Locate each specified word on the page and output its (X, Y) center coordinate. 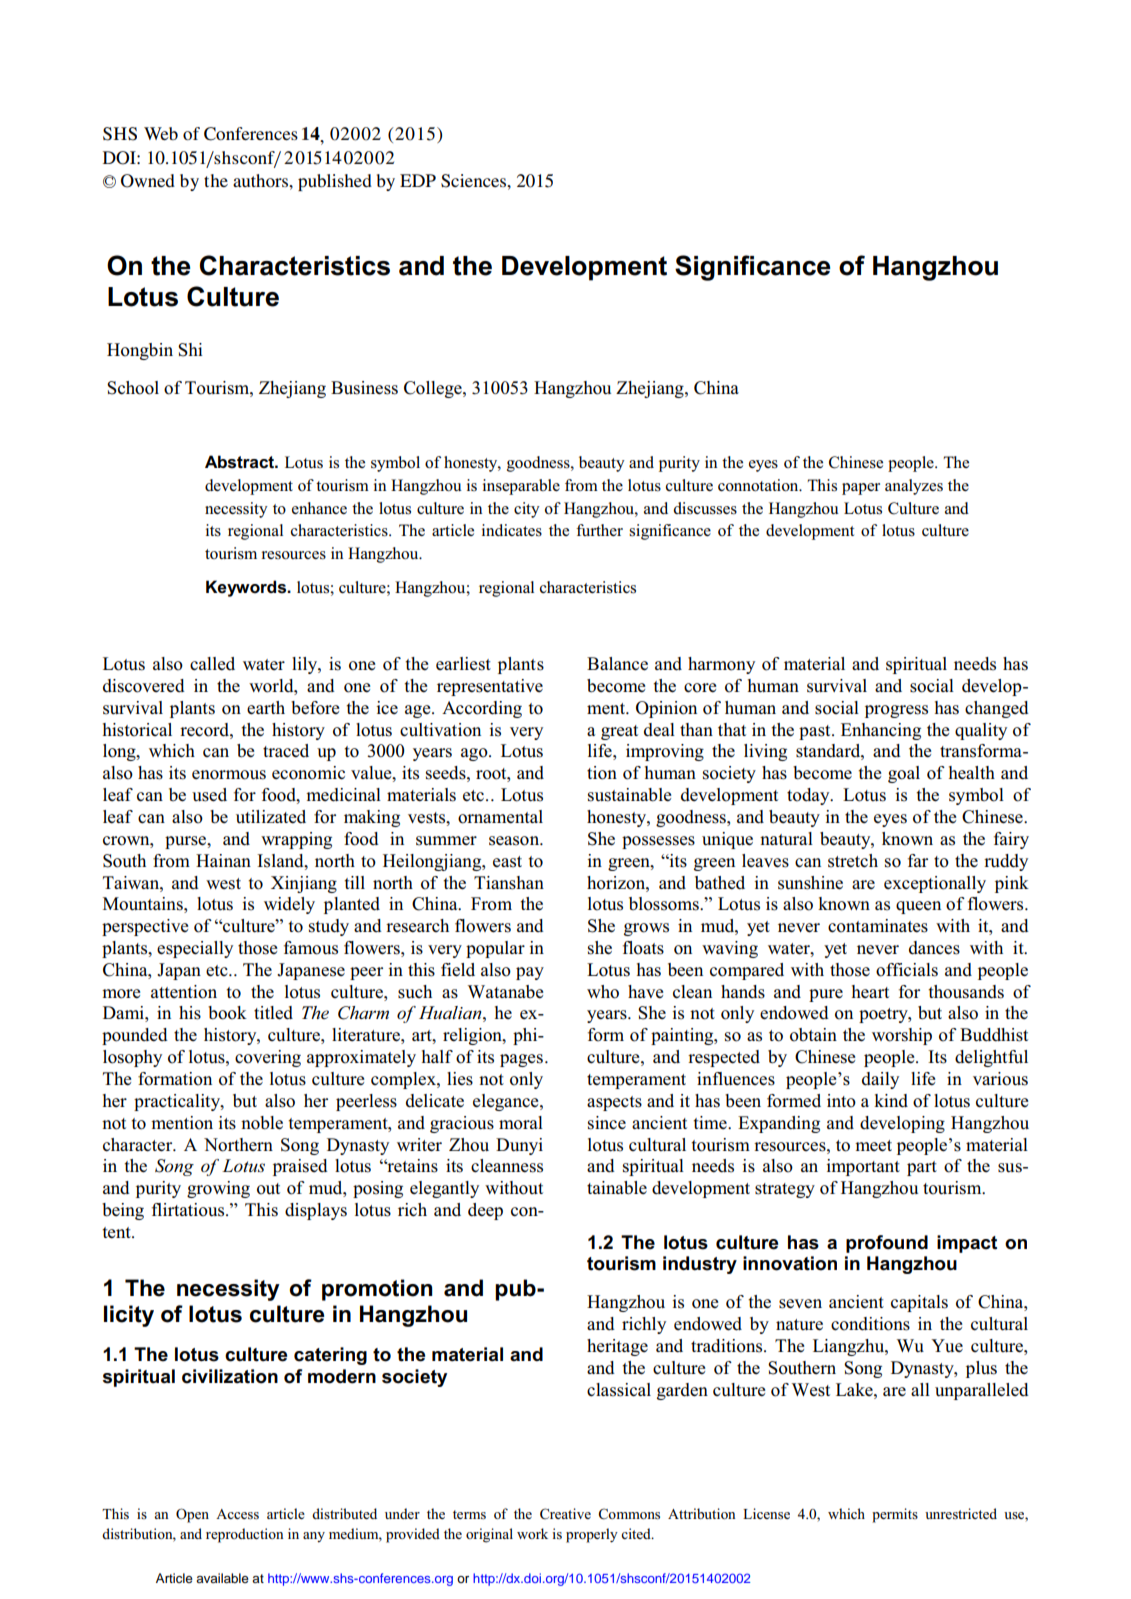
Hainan (223, 860)
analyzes (914, 487)
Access (237, 1514)
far (918, 860)
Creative (565, 1514)
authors (261, 180)
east (507, 862)
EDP (418, 180)
